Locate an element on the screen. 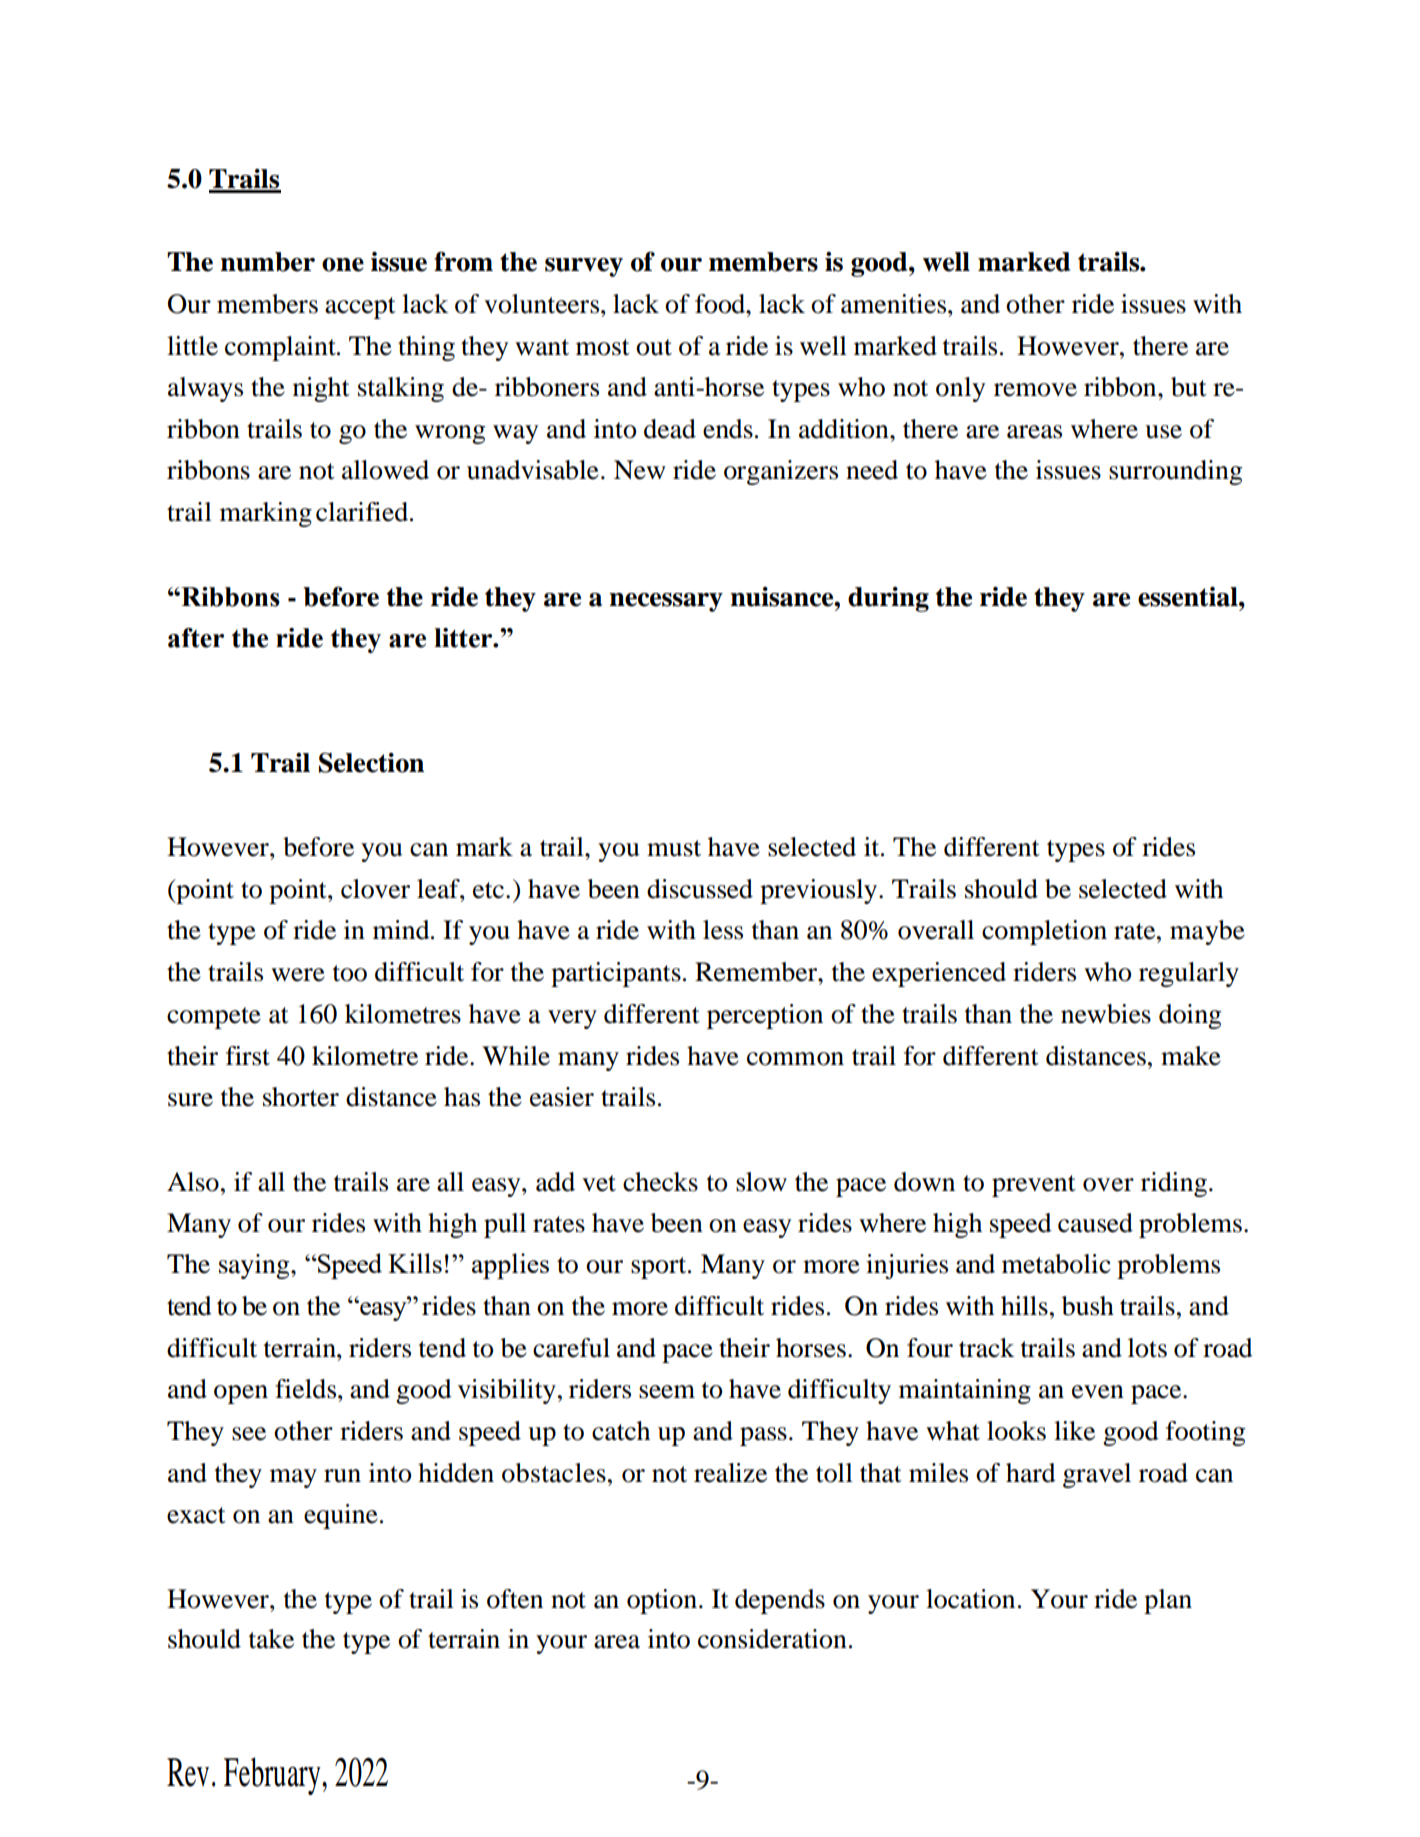  February is located at coordinates (273, 1776).
